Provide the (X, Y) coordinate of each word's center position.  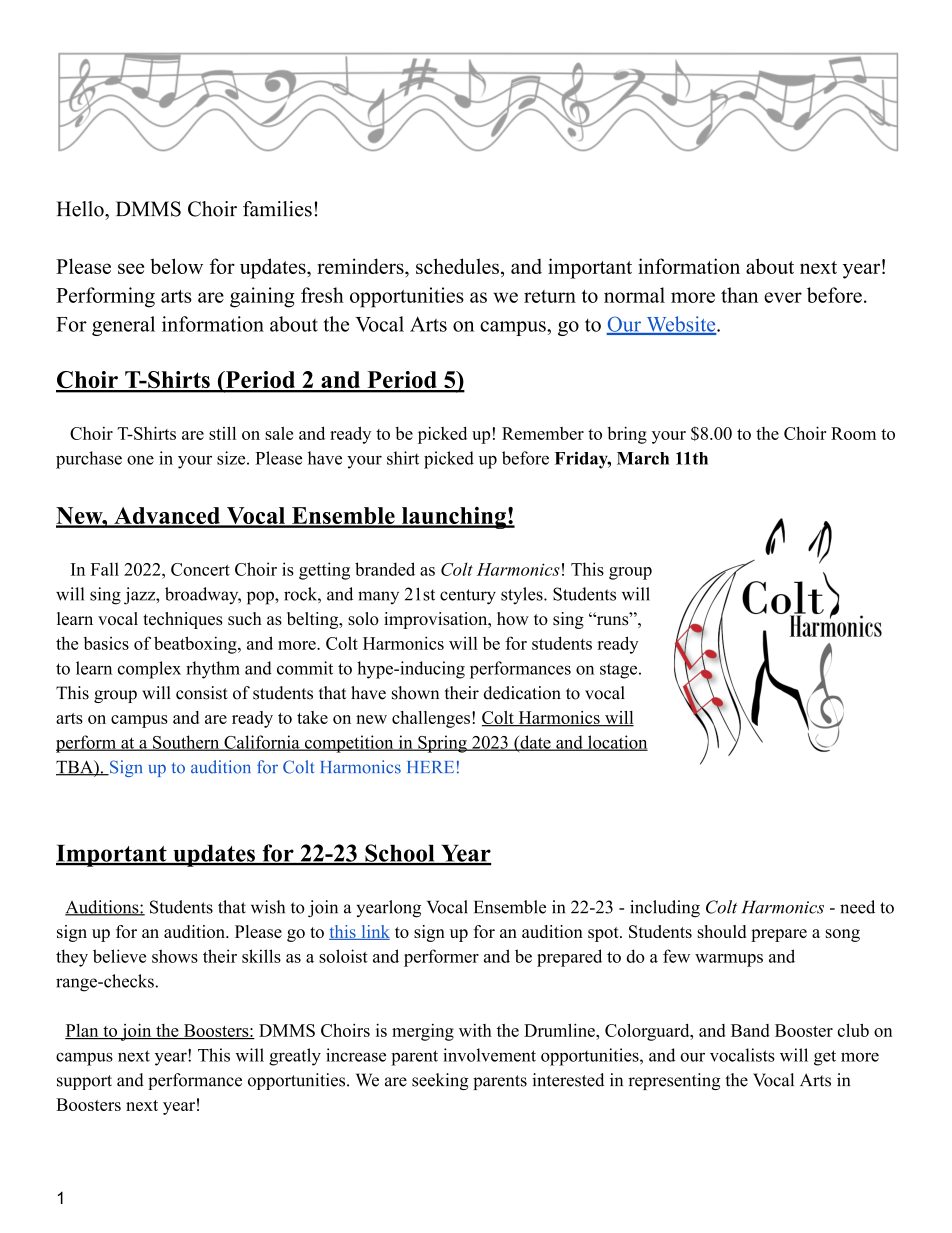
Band (750, 1030)
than (739, 295)
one (140, 460)
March (643, 458)
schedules (457, 266)
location (616, 743)
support (84, 1082)
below (176, 266)
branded (385, 569)
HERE (430, 767)
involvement (489, 1055)
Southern (186, 743)
